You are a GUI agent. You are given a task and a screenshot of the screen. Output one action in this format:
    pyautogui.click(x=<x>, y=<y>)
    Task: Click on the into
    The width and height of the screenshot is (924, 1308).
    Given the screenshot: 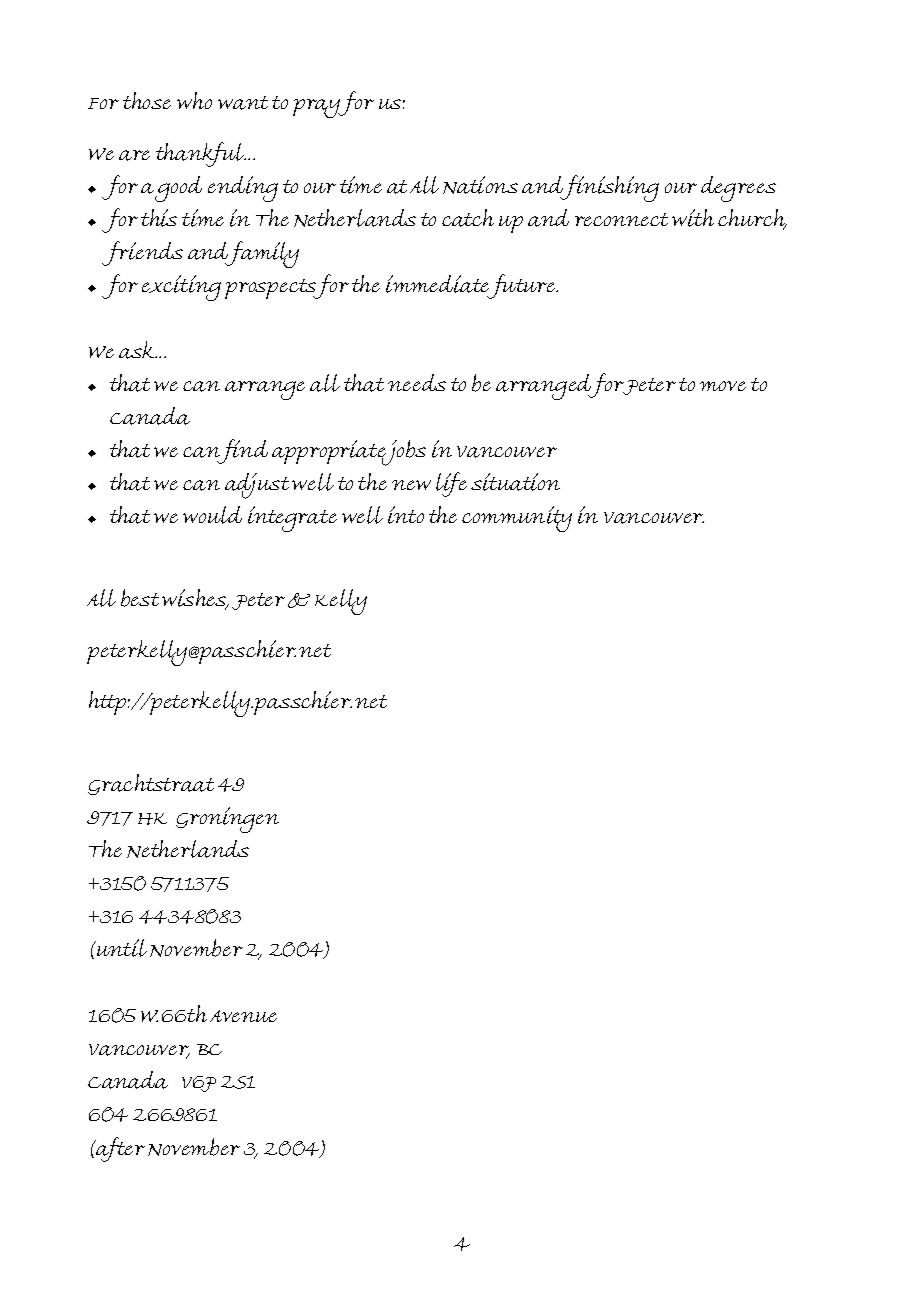 What is the action you would take?
    pyautogui.click(x=406, y=515)
